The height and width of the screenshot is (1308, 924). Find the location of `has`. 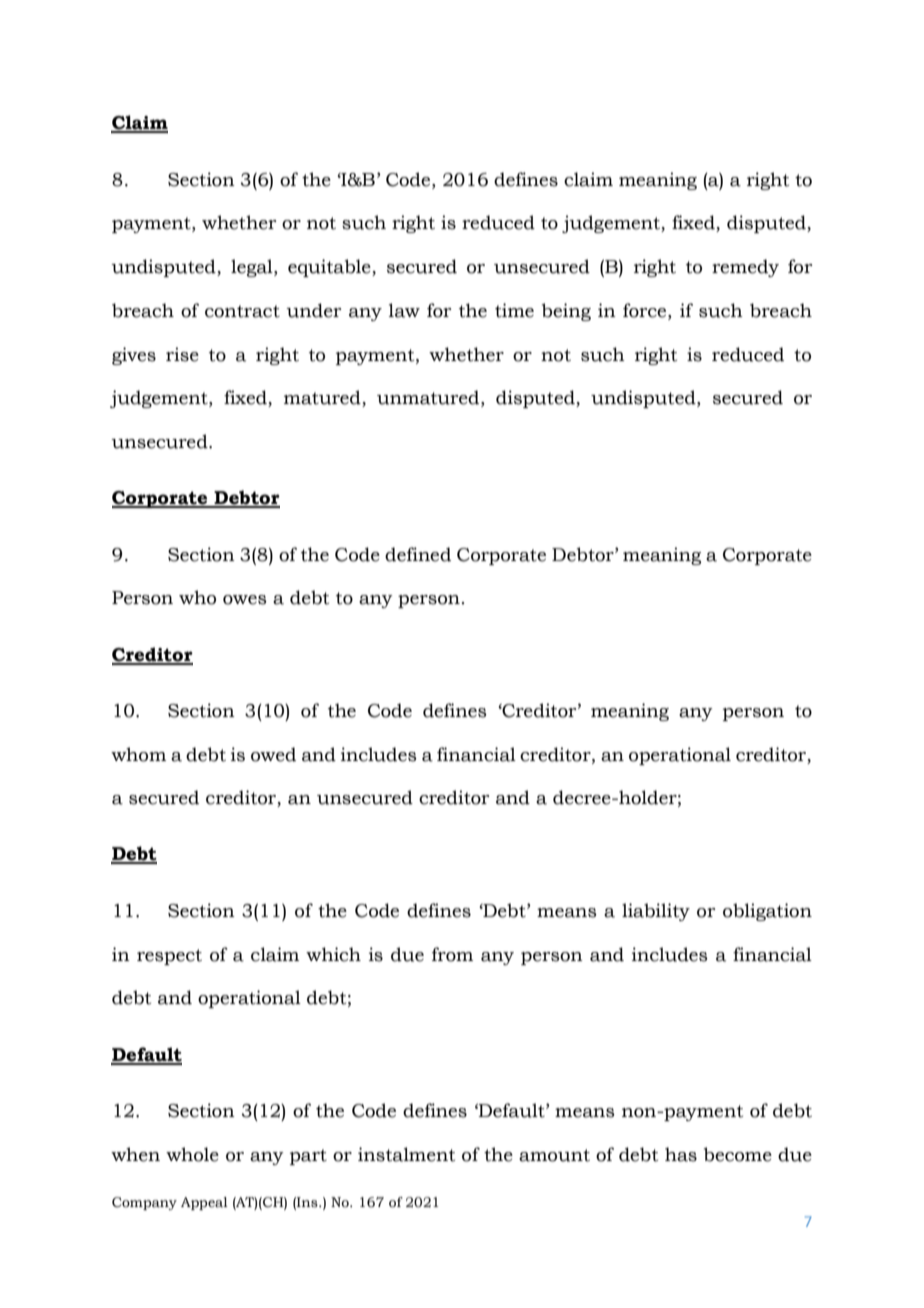

has is located at coordinates (681, 1154).
